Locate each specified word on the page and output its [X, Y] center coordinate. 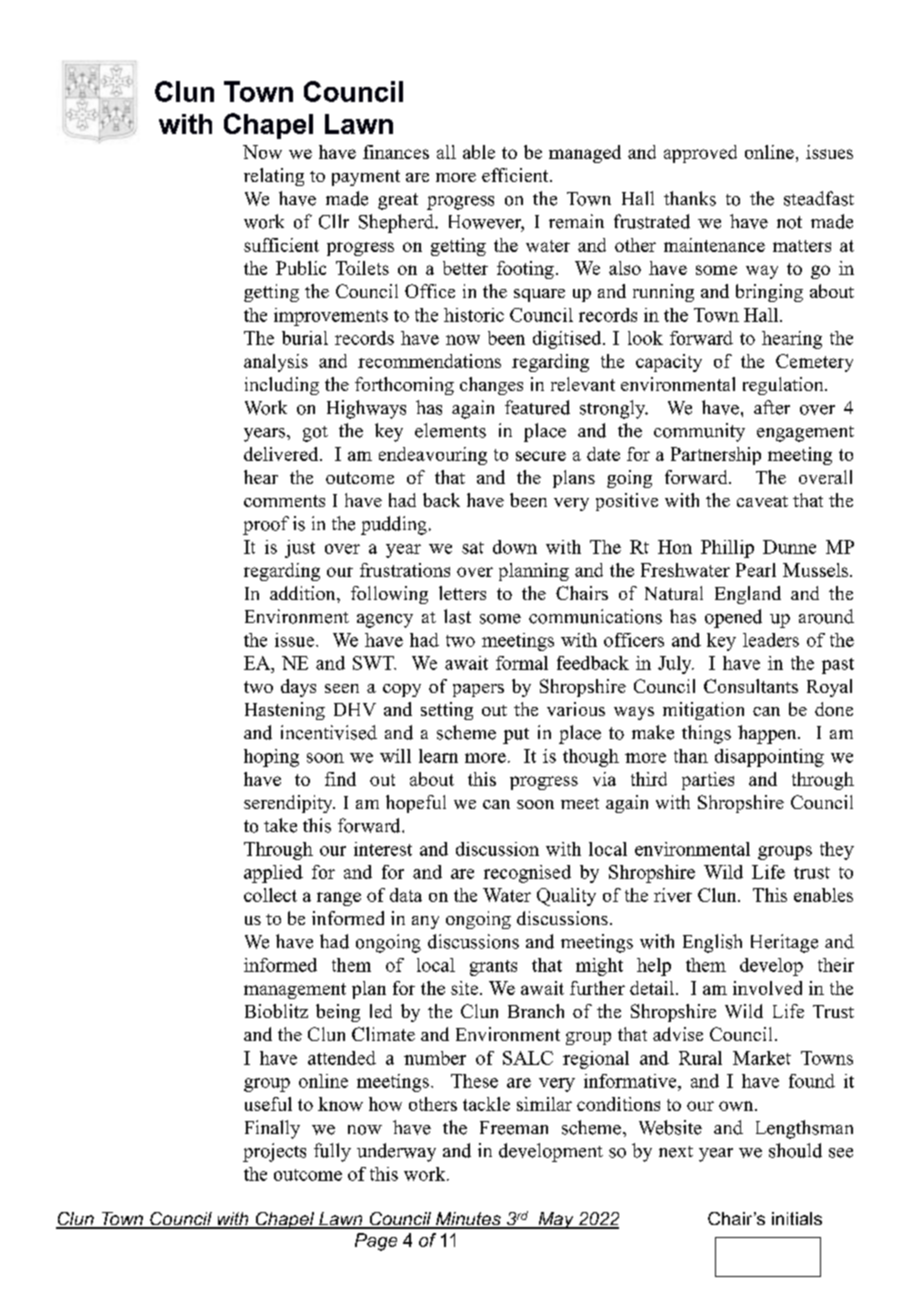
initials [797, 1218]
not [789, 222]
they [837, 851]
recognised [527, 874]
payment [366, 178]
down [515, 547]
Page [376, 1242]
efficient [516, 175]
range [339, 899]
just [300, 549]
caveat [762, 501]
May [556, 1220]
